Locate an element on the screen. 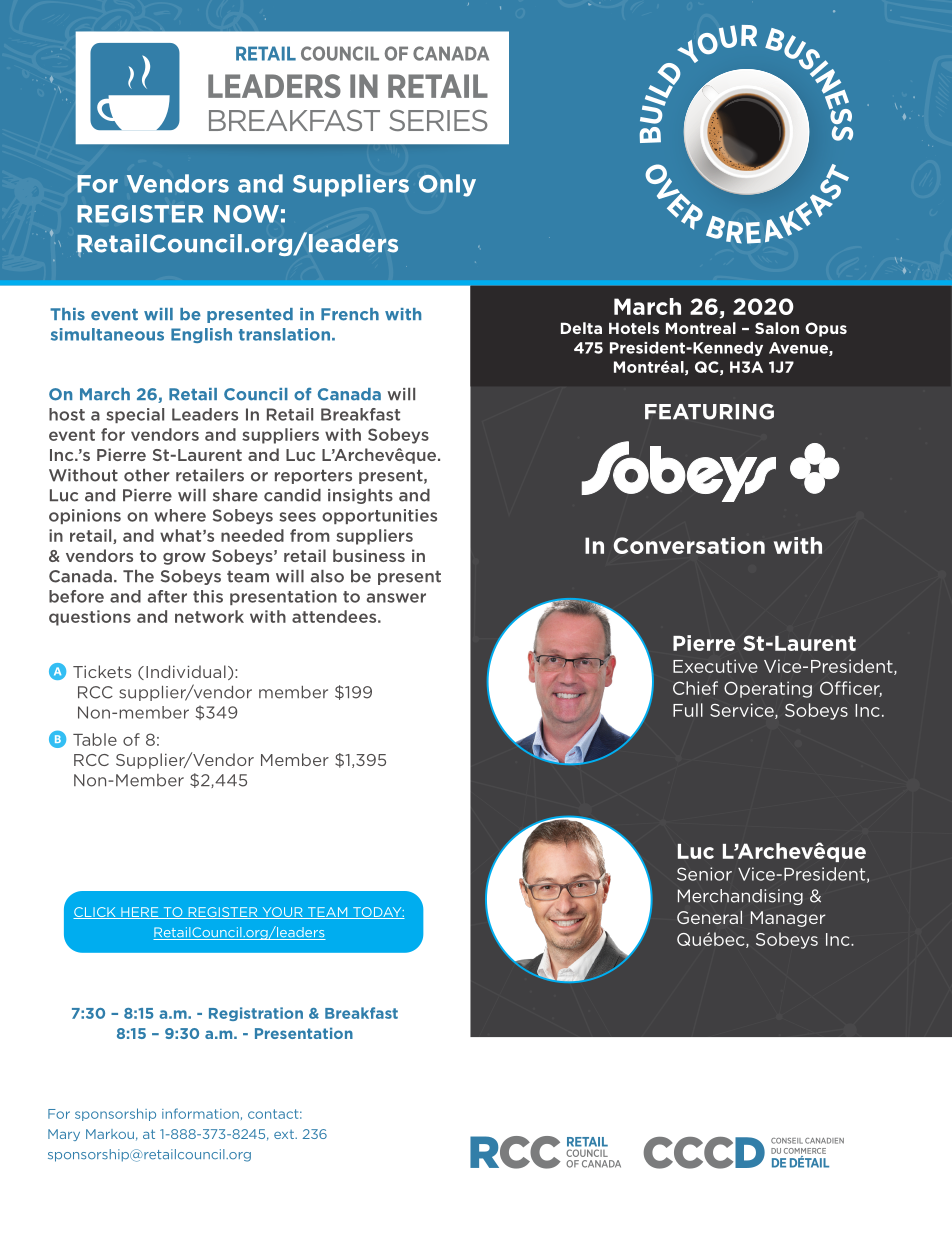  French is located at coordinates (350, 314).
